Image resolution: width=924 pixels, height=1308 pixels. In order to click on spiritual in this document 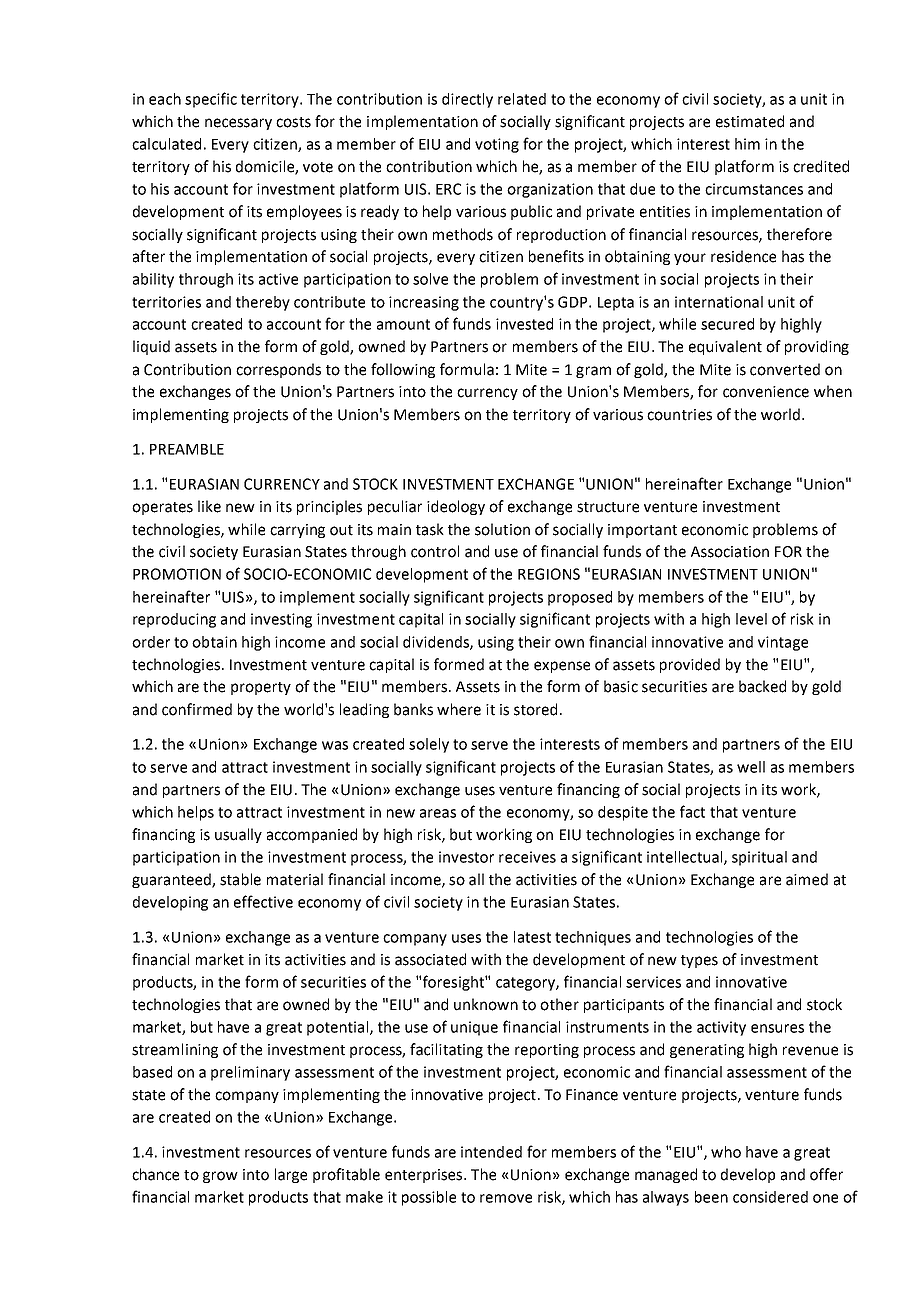, I will do `click(759, 858)`.
